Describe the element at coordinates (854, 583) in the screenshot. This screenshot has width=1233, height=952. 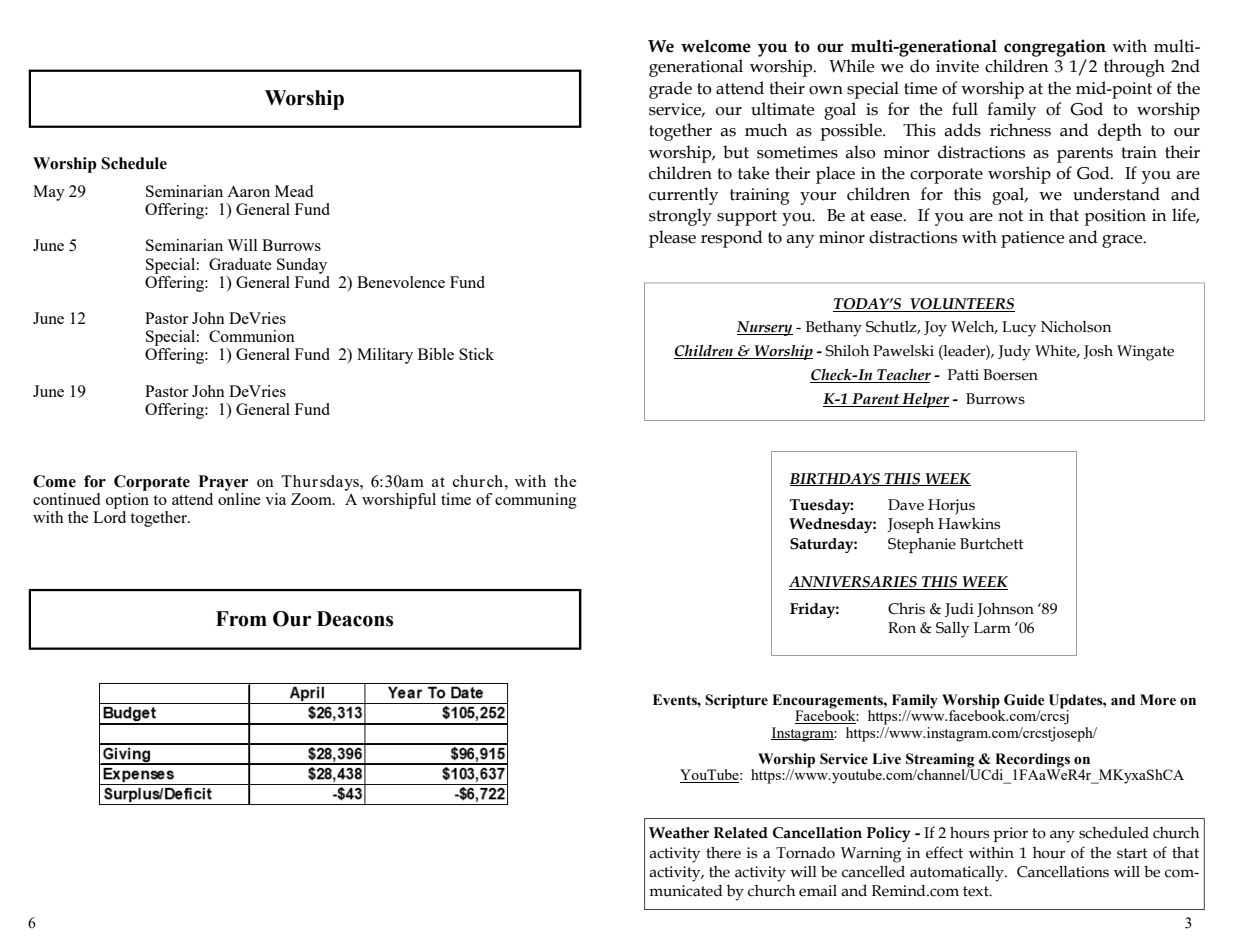
I see `ANNIVERSARIES` at that location.
